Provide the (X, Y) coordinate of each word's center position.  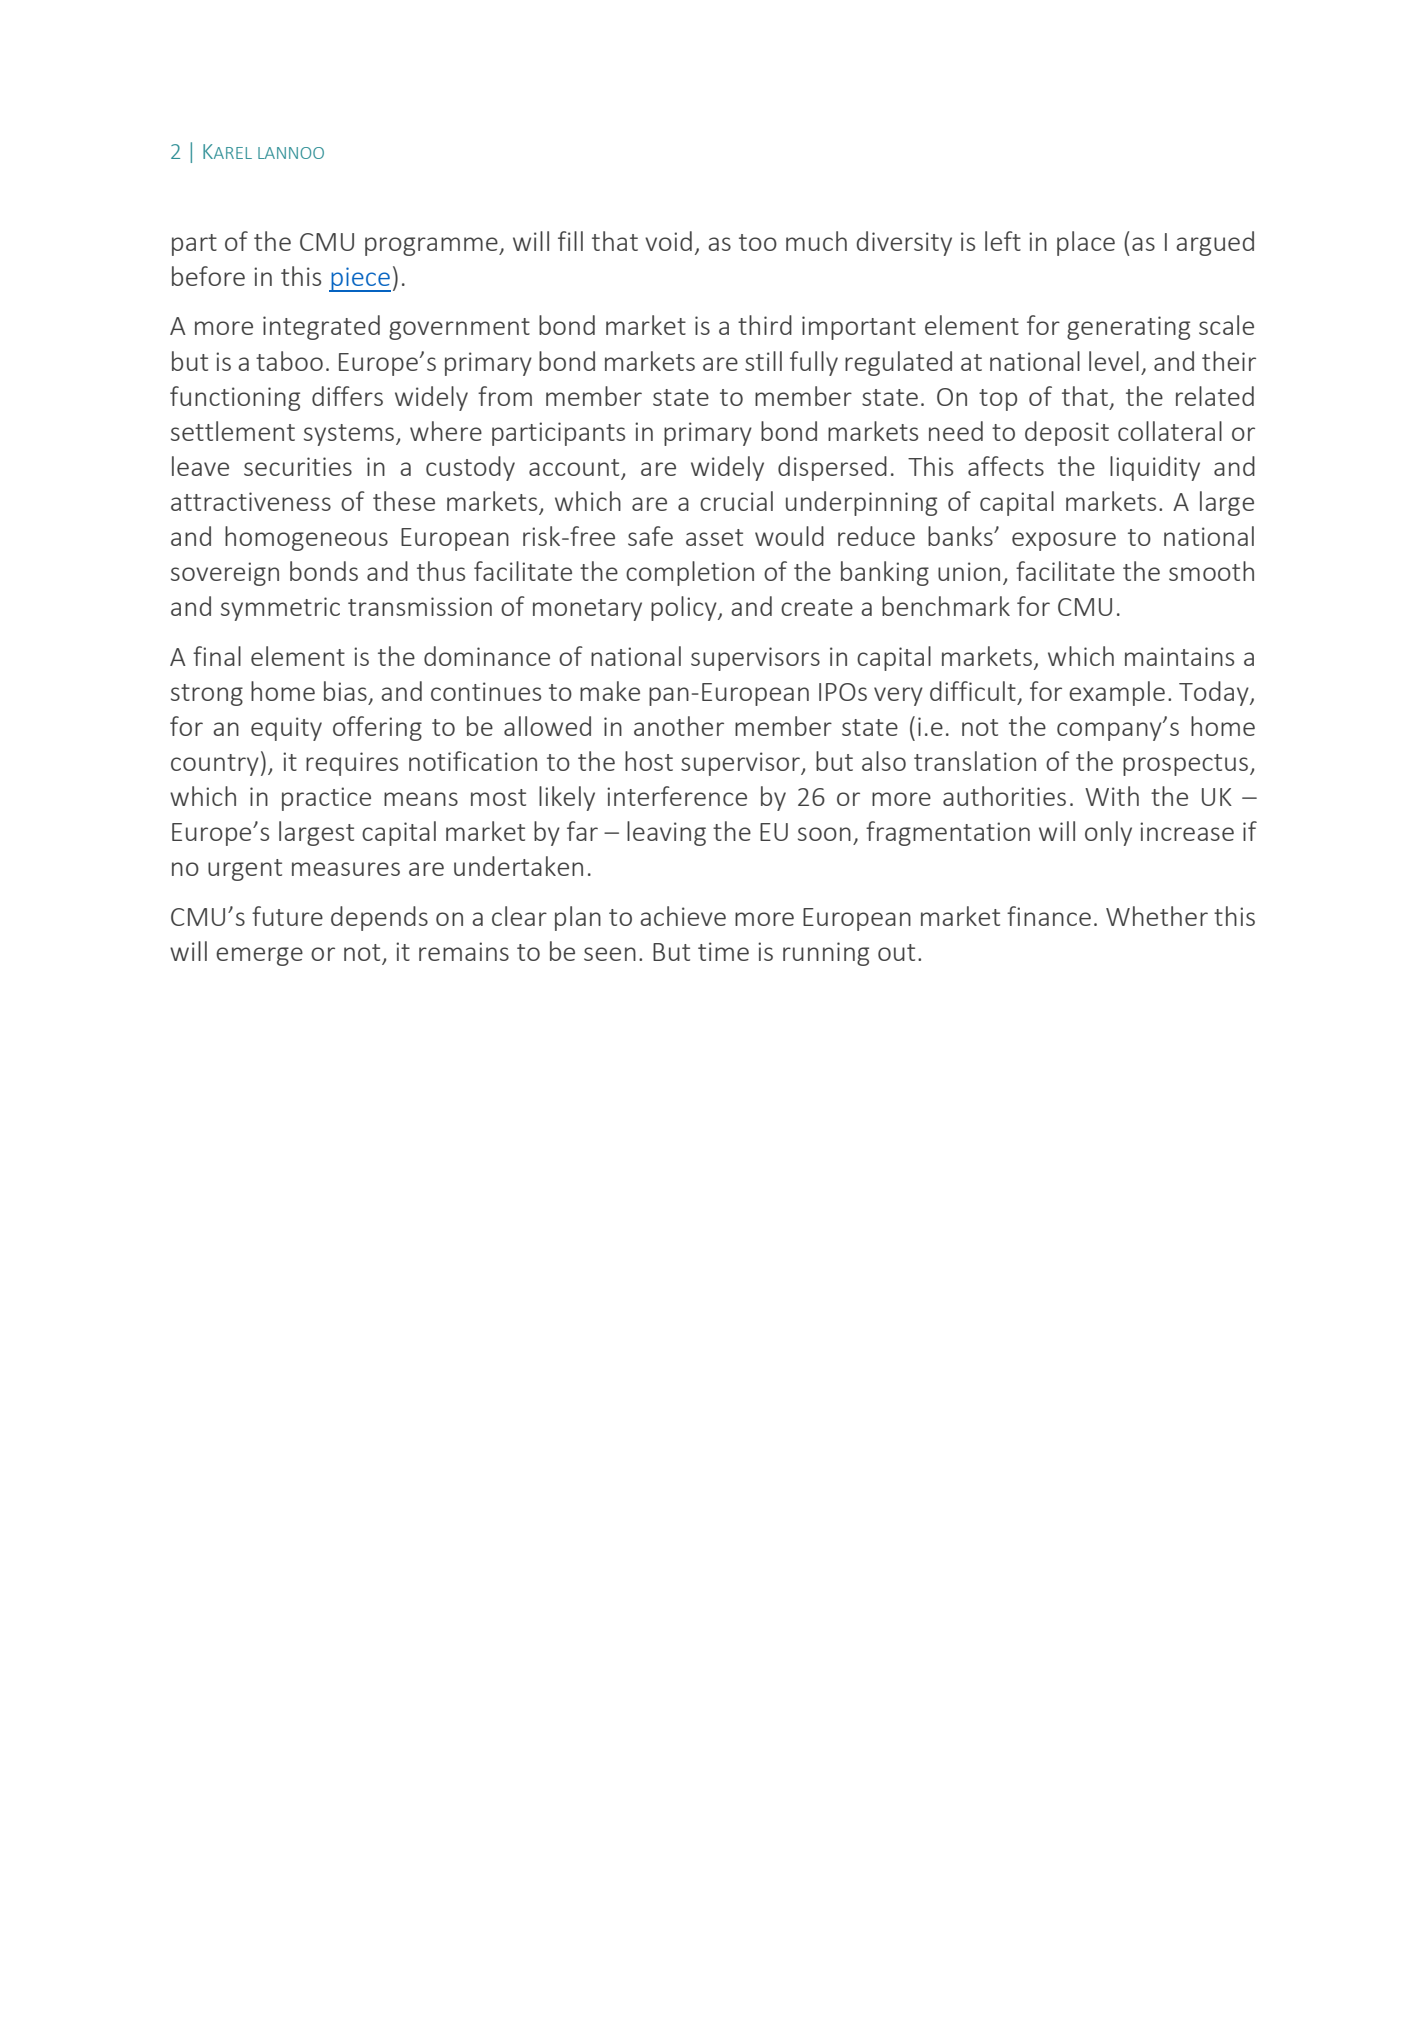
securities (298, 466)
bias (345, 691)
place (1086, 243)
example (1117, 693)
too (758, 242)
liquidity (1155, 468)
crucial (736, 501)
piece (360, 279)
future (287, 916)
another (679, 726)
